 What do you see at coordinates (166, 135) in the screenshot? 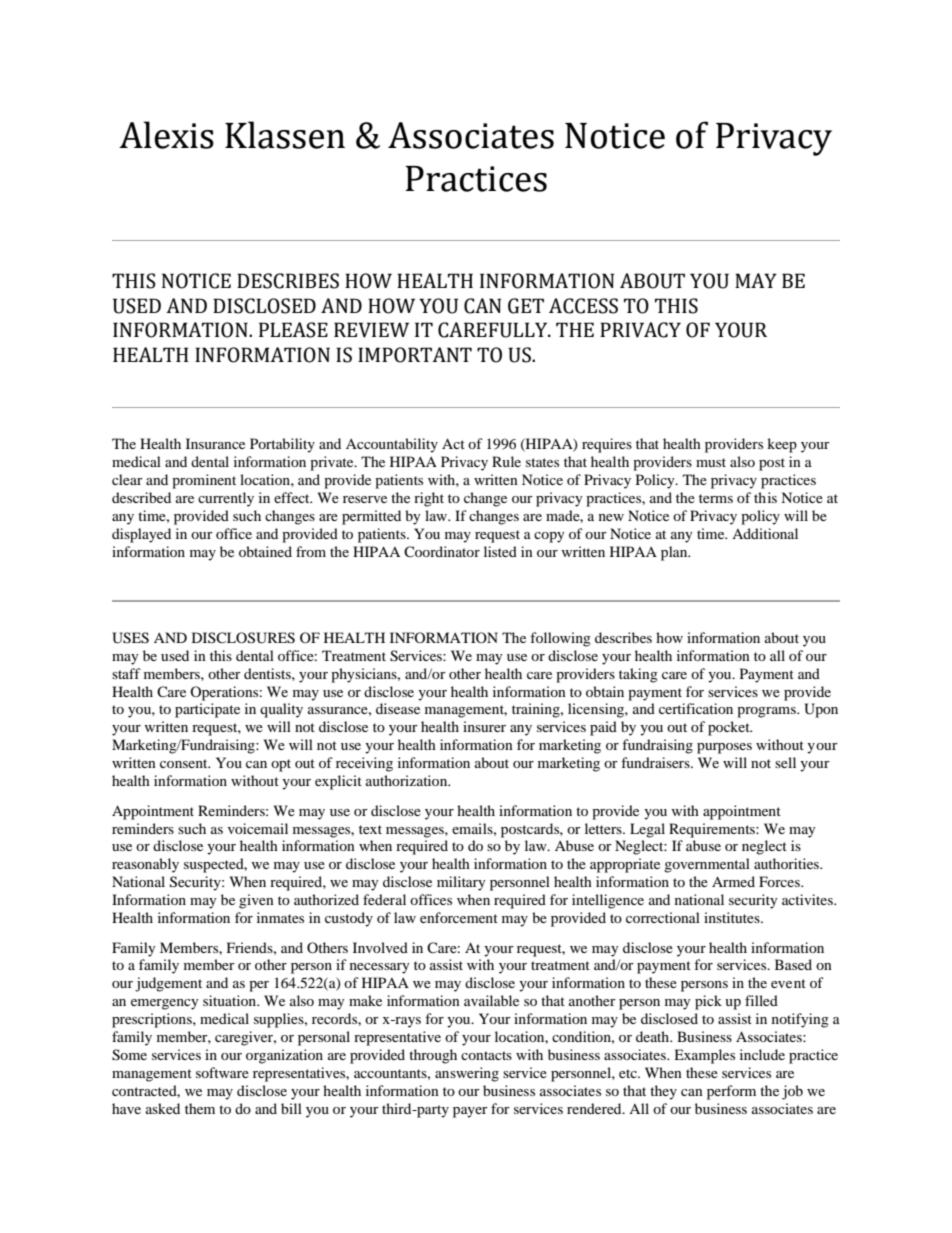
I see `Alexis` at bounding box center [166, 135].
